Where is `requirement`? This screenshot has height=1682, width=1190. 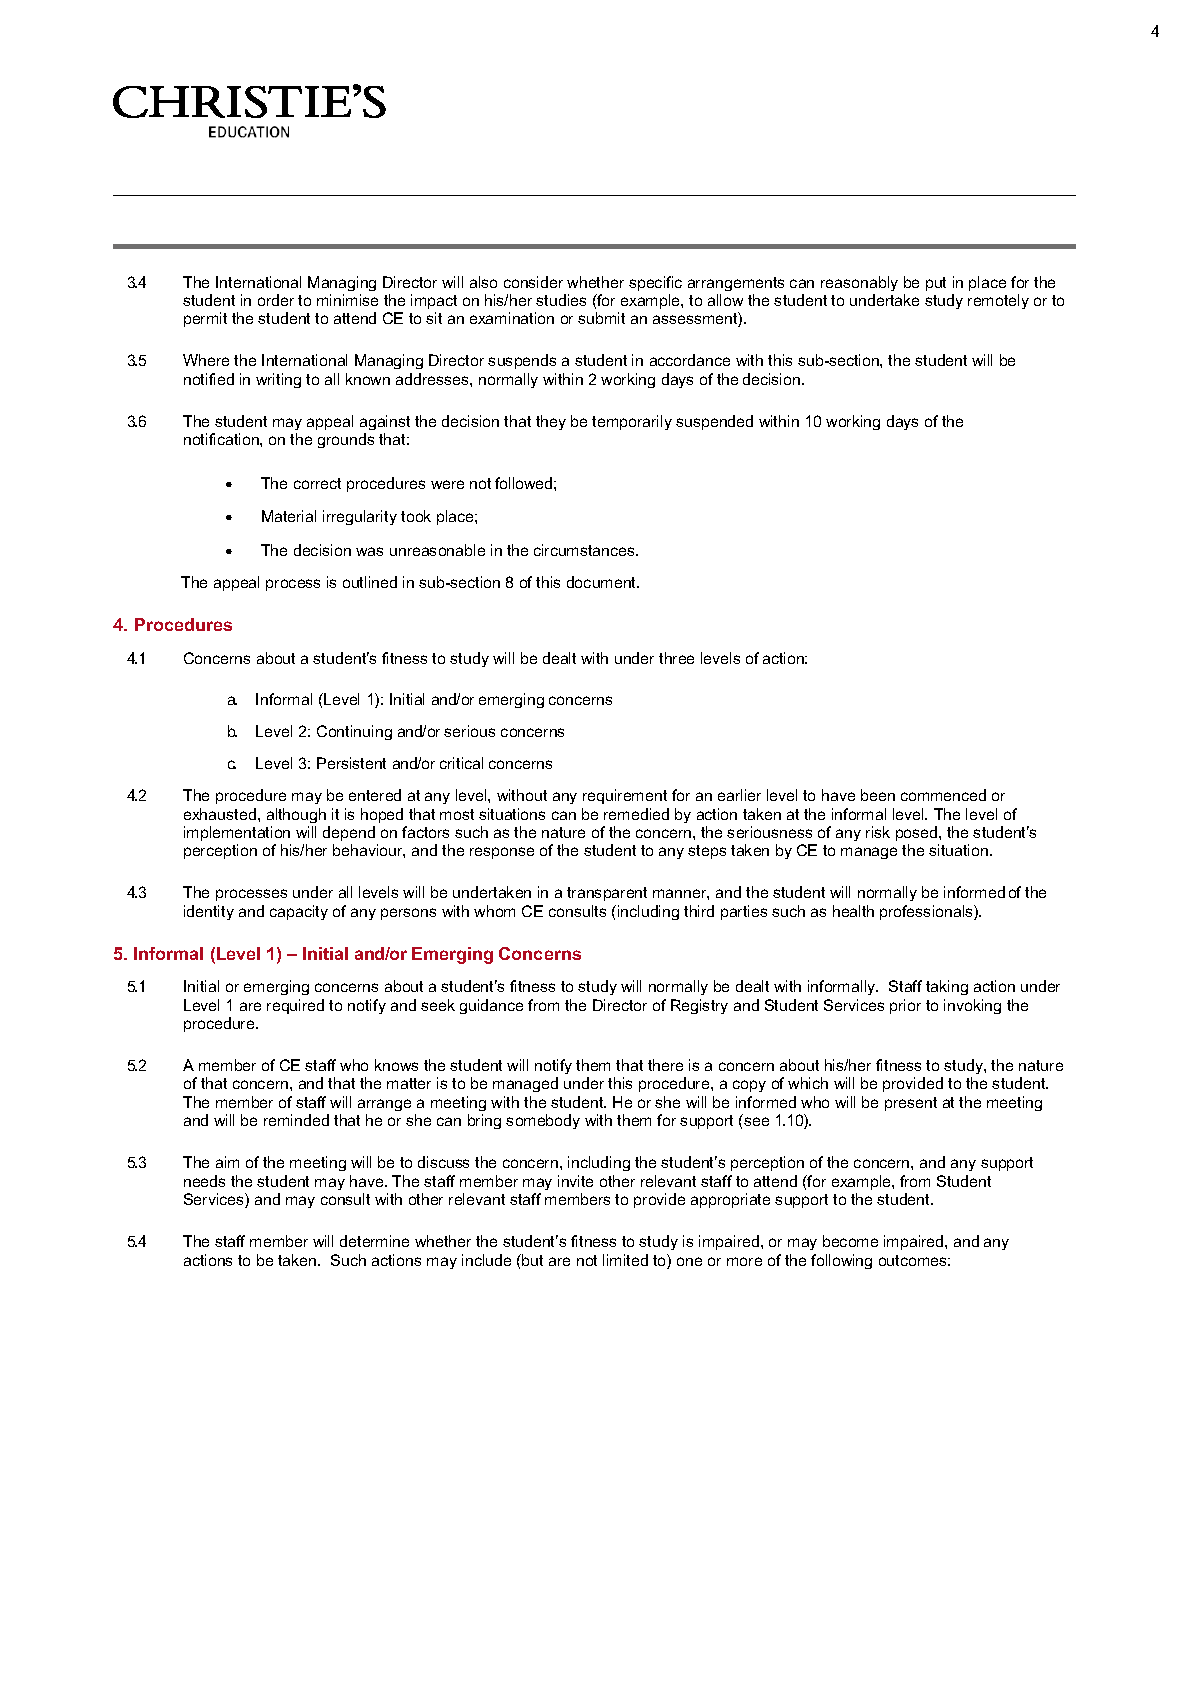 requirement is located at coordinates (625, 796).
